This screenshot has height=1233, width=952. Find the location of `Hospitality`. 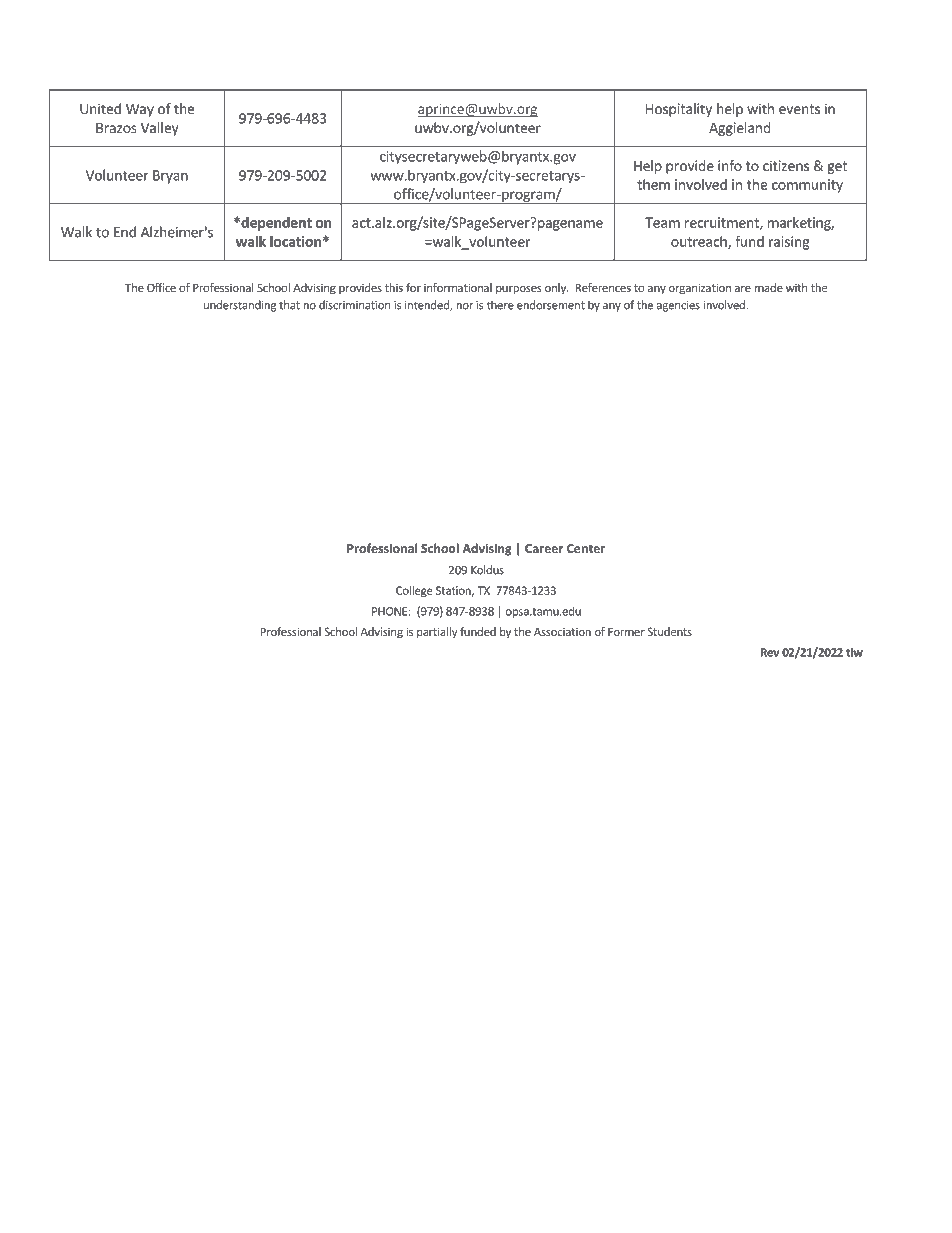

Hospitality is located at coordinates (679, 110).
